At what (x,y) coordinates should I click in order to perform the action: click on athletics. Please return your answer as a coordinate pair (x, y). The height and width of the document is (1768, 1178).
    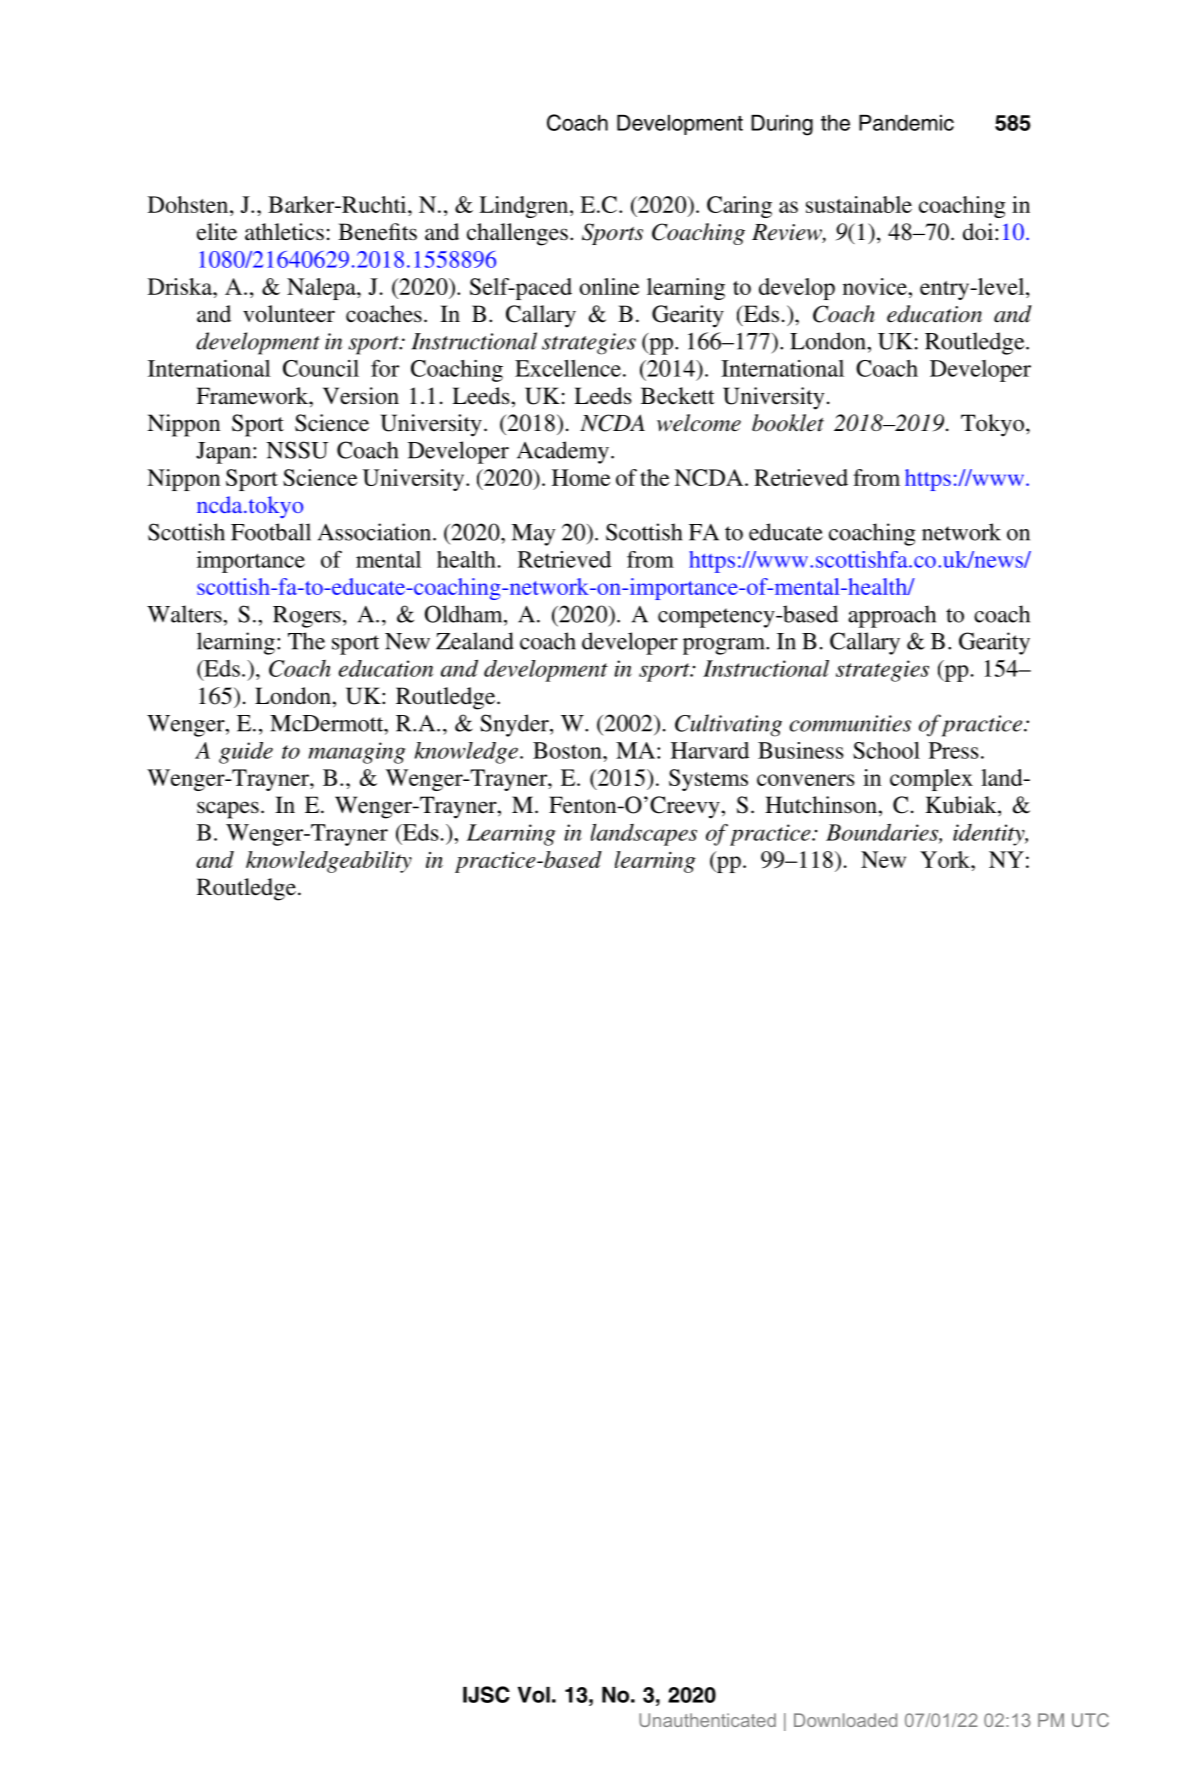
    Looking at the image, I should click on (284, 232).
